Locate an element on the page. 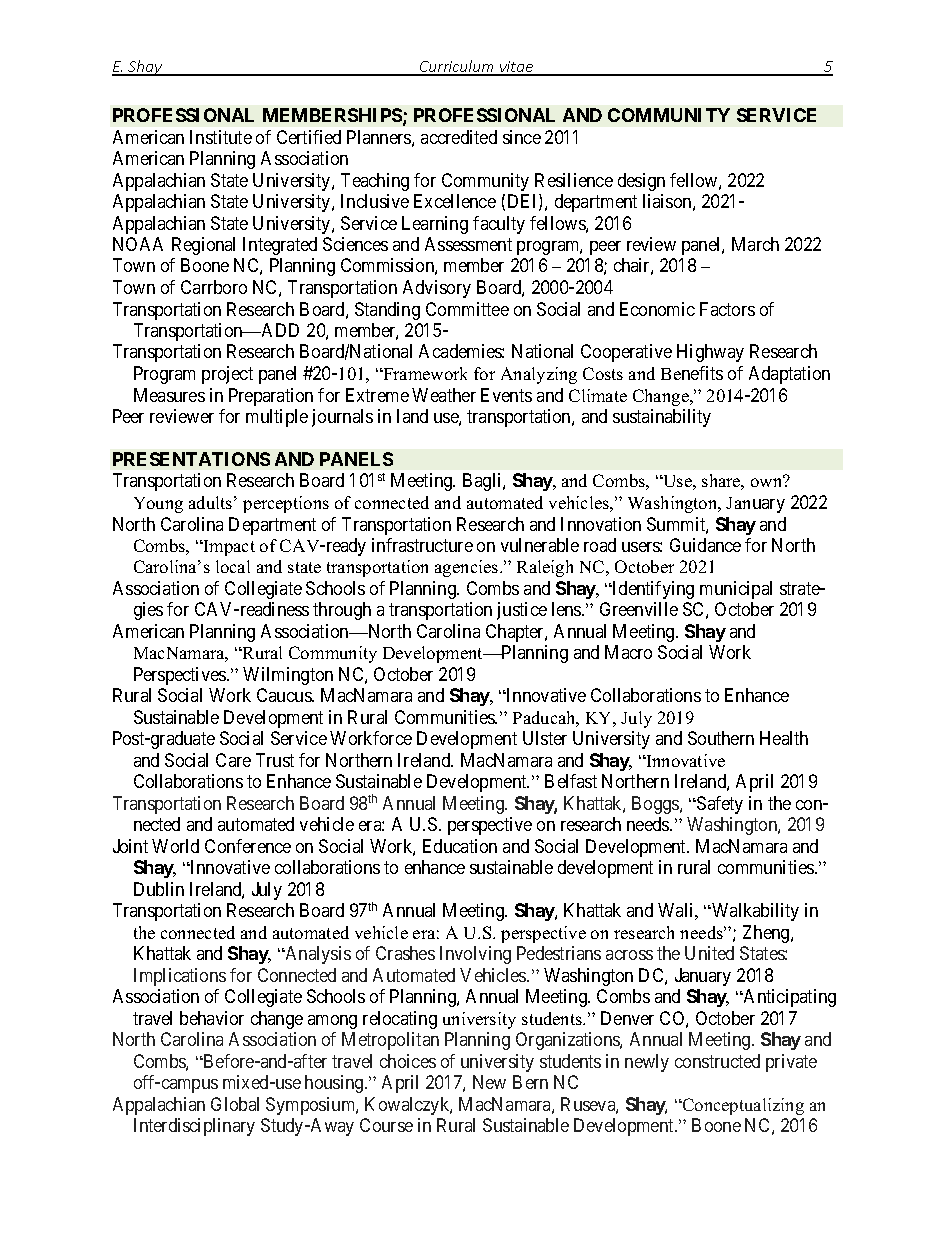 This document has width=952, height=1233. Global is located at coordinates (235, 1104).
